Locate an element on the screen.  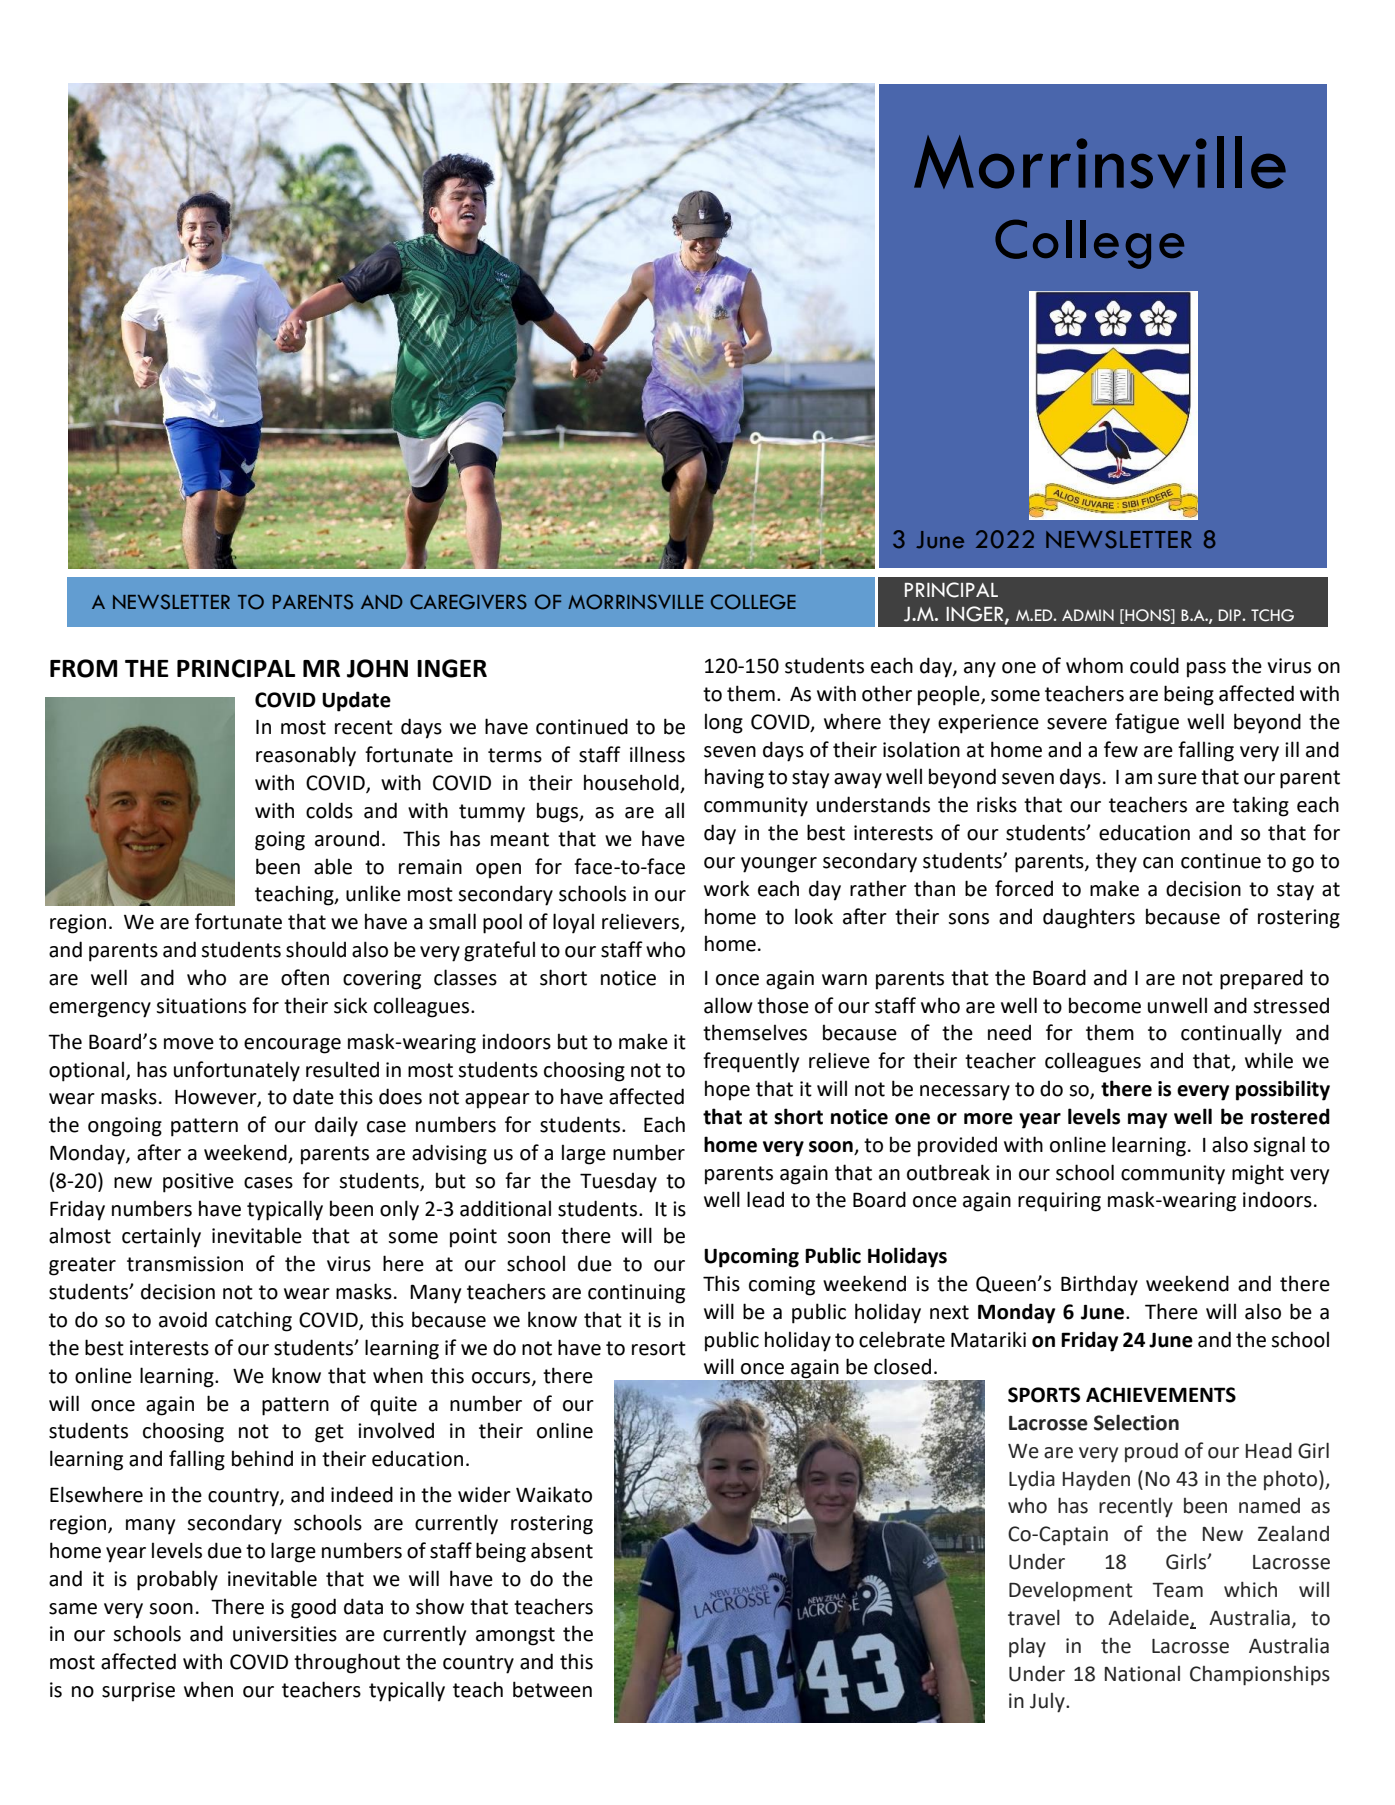
surprise is located at coordinates (138, 1692).
